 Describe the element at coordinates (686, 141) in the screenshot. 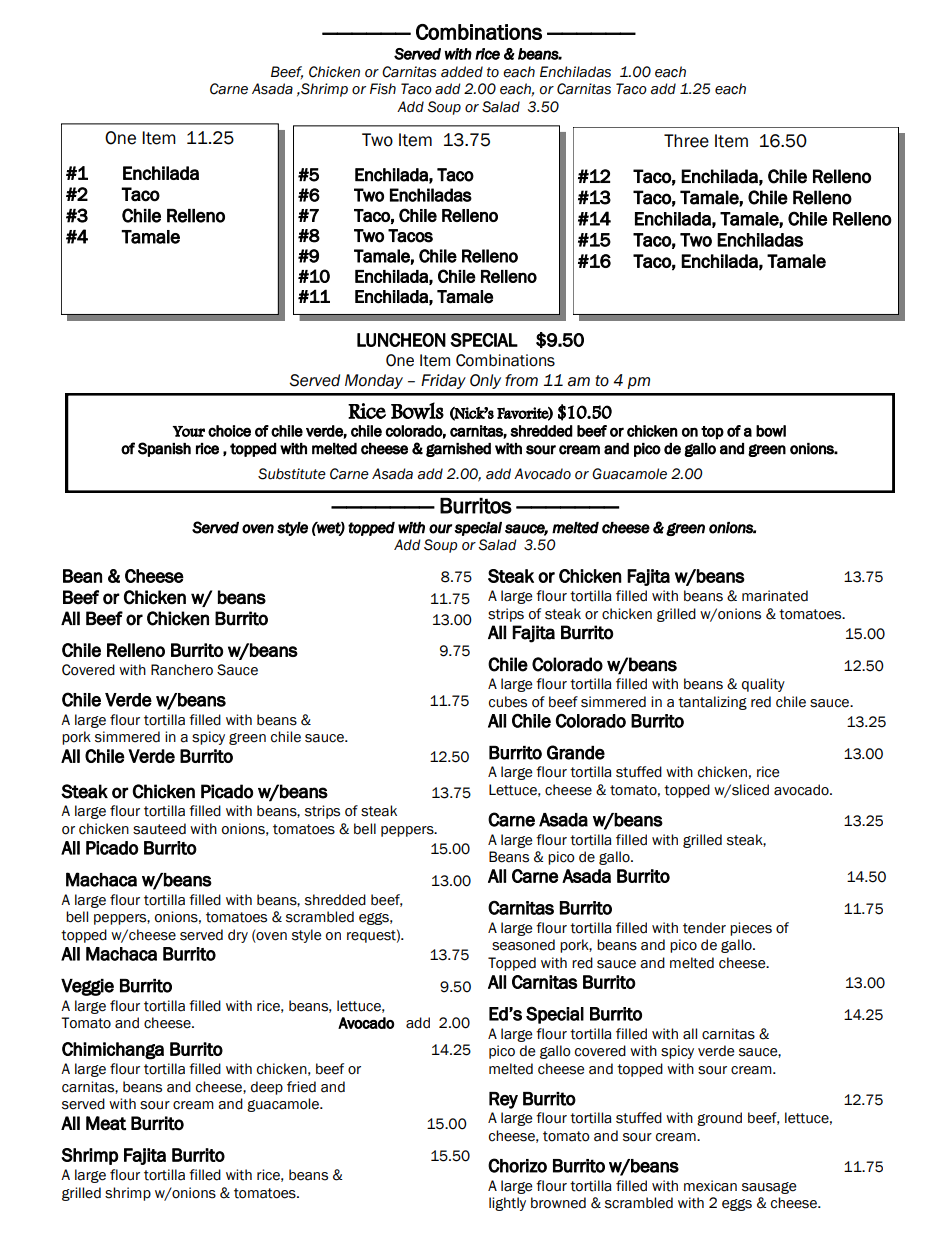

I see `Three` at that location.
